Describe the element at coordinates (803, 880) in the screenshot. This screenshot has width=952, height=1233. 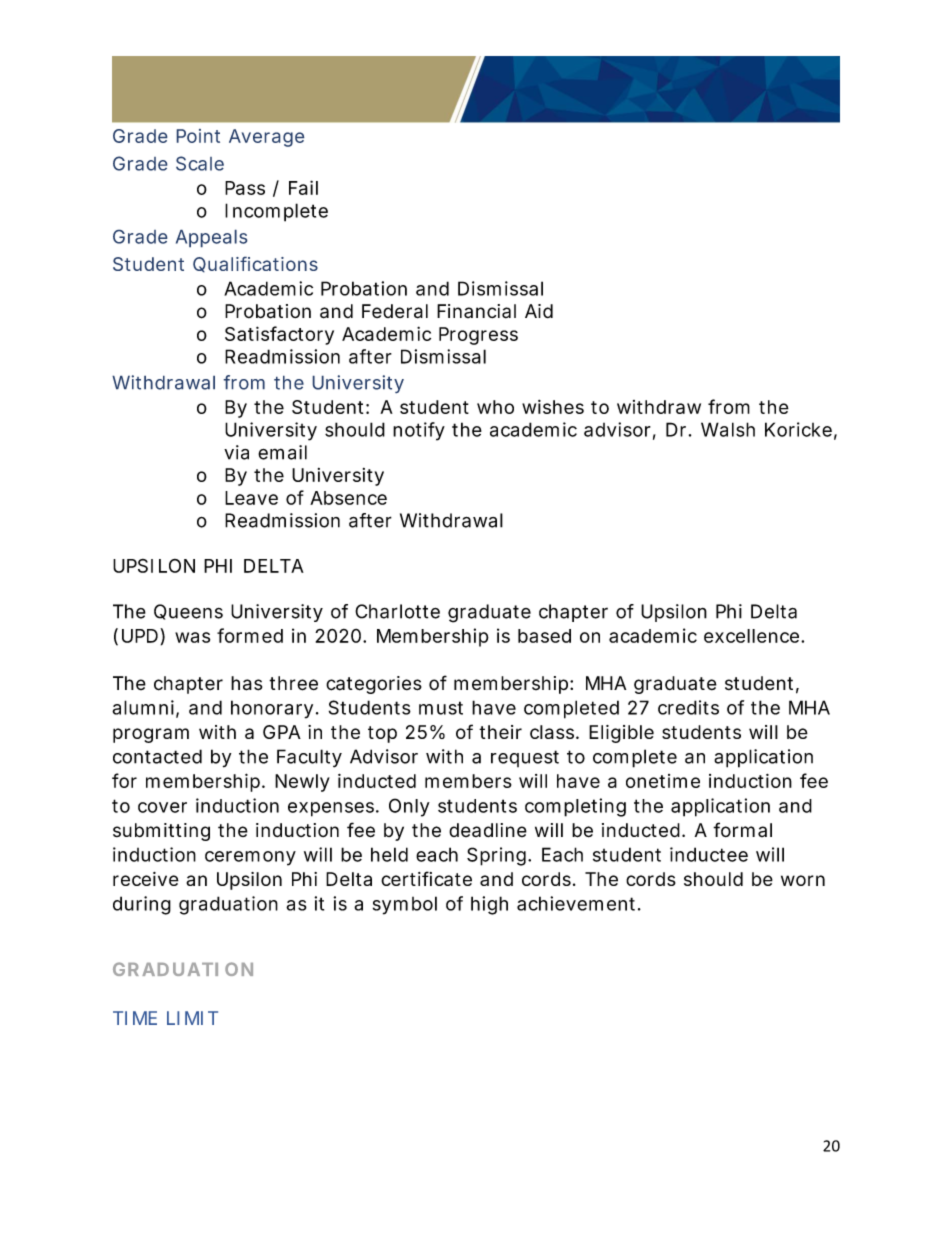
I see `worn` at that location.
